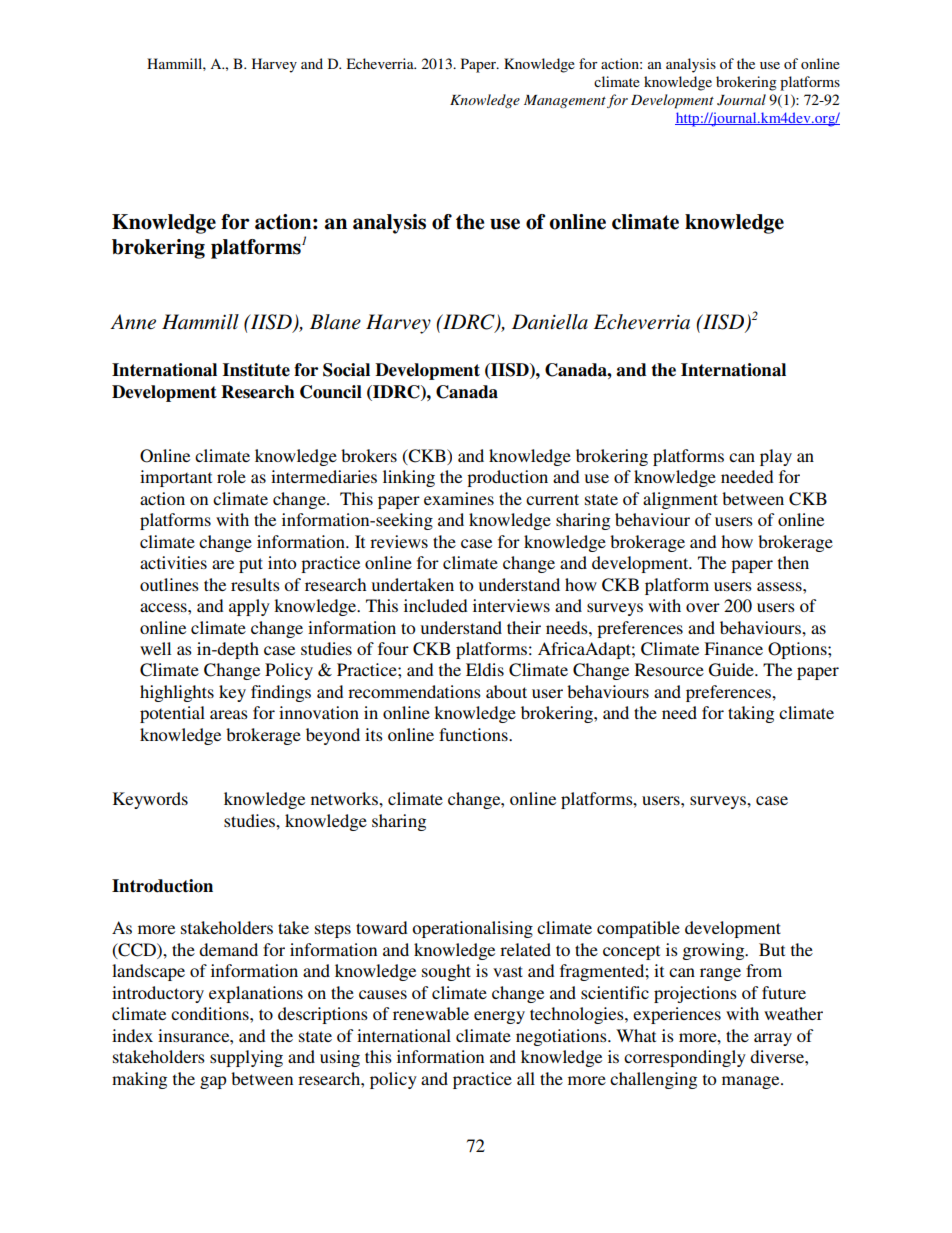  Describe the element at coordinates (506, 691) in the image. I see `about` at that location.
